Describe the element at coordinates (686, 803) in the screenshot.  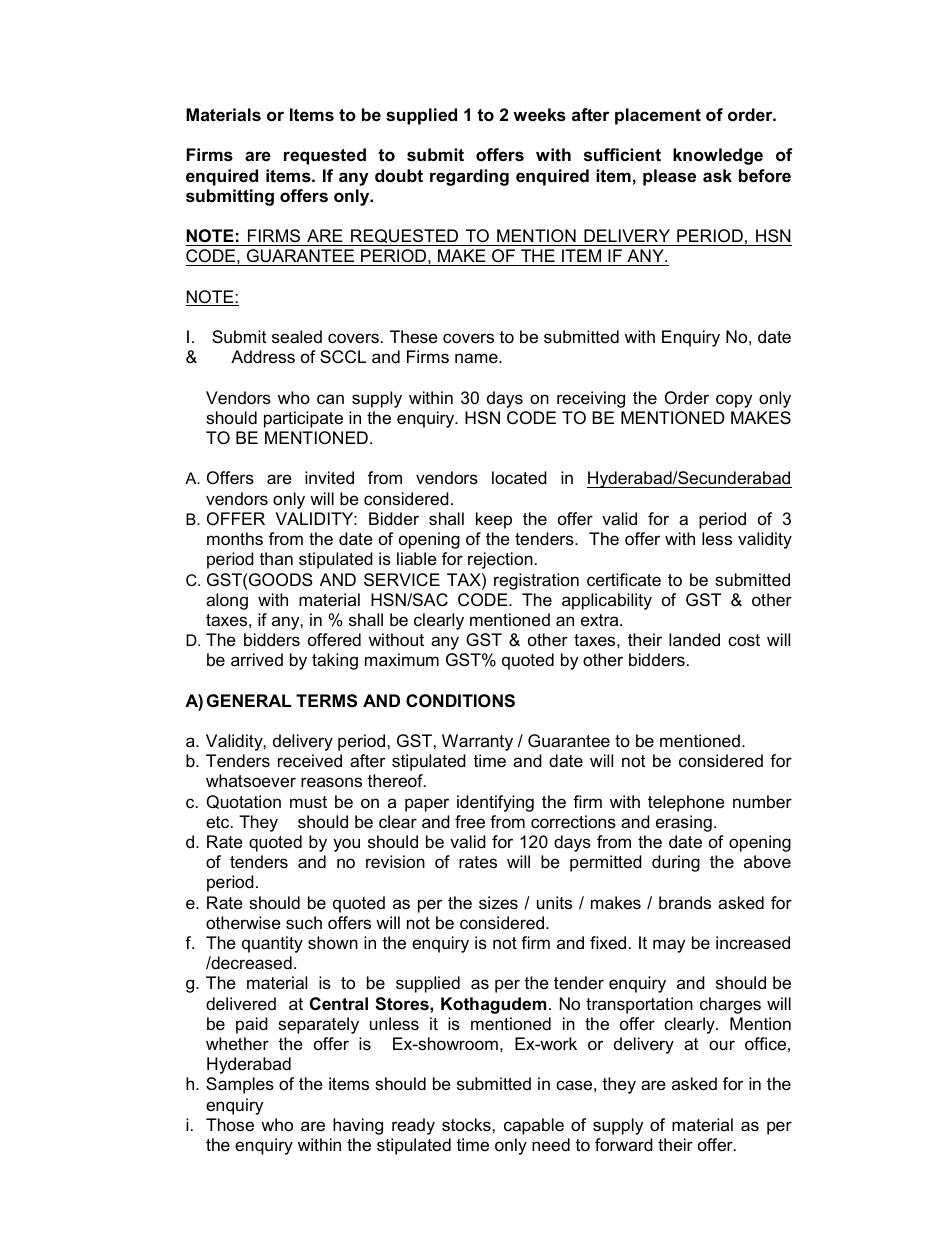
I see `telephone` at that location.
